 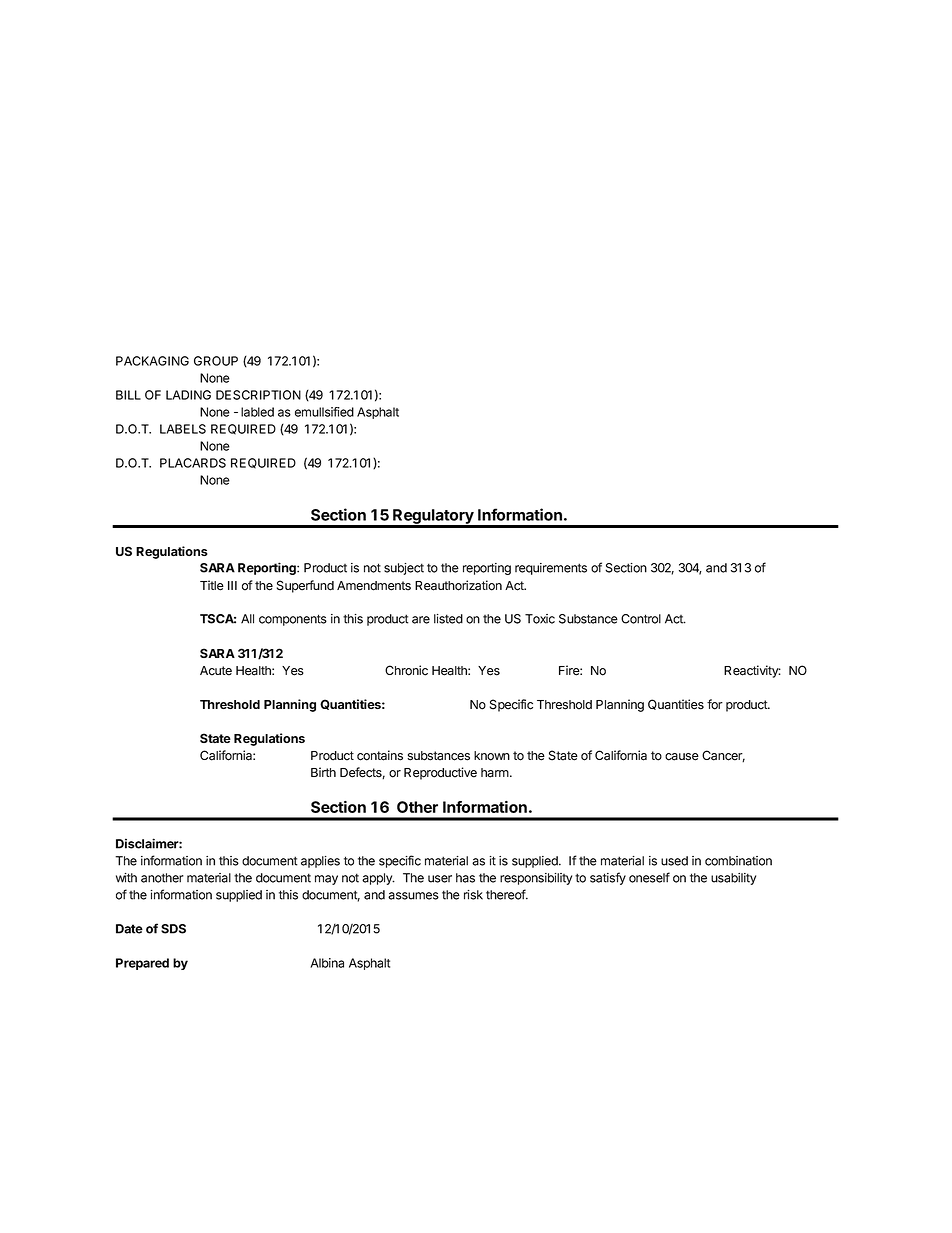 What do you see at coordinates (551, 569) in the page?
I see `requirements` at bounding box center [551, 569].
